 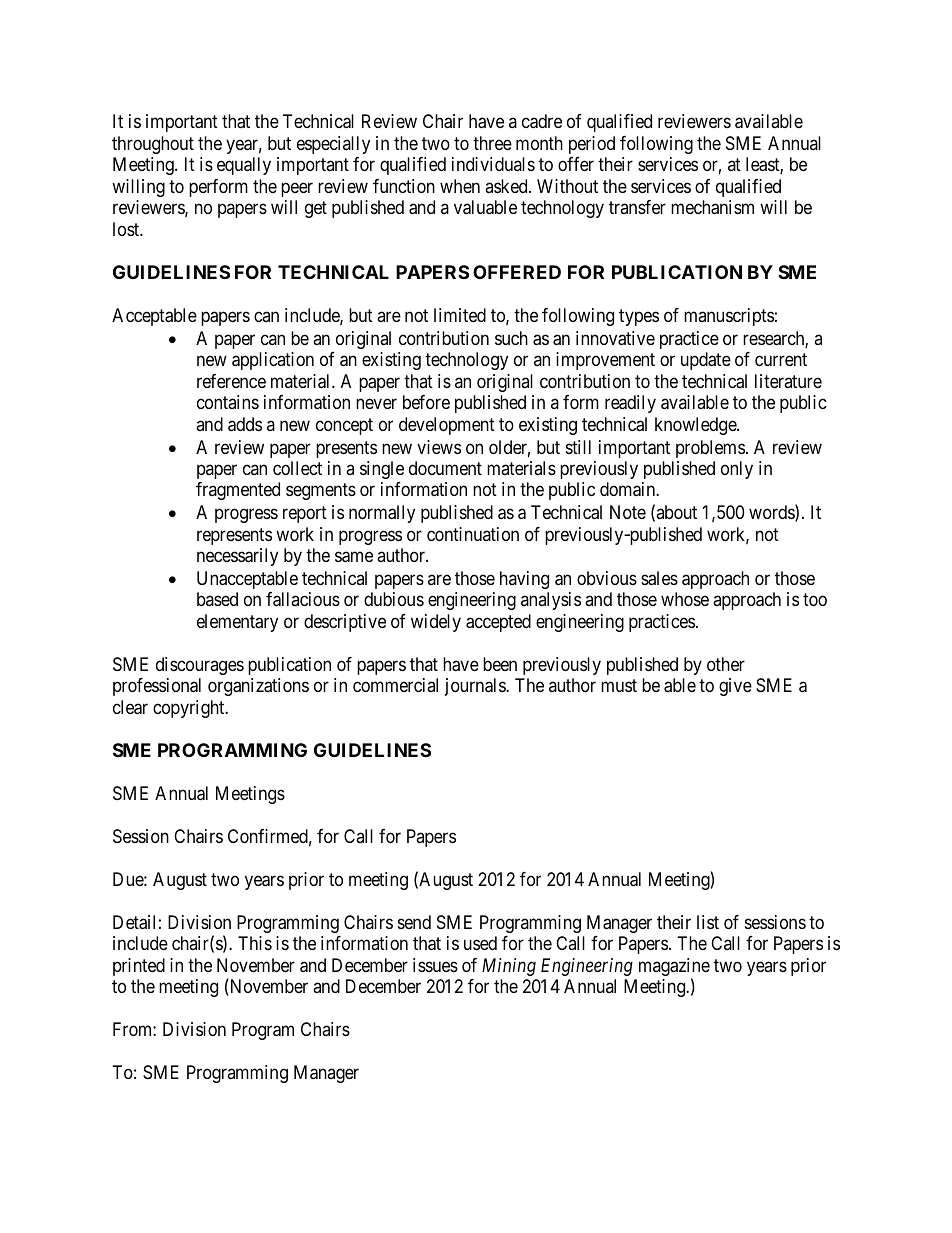 What do you see at coordinates (244, 166) in the document?
I see `equally` at bounding box center [244, 166].
